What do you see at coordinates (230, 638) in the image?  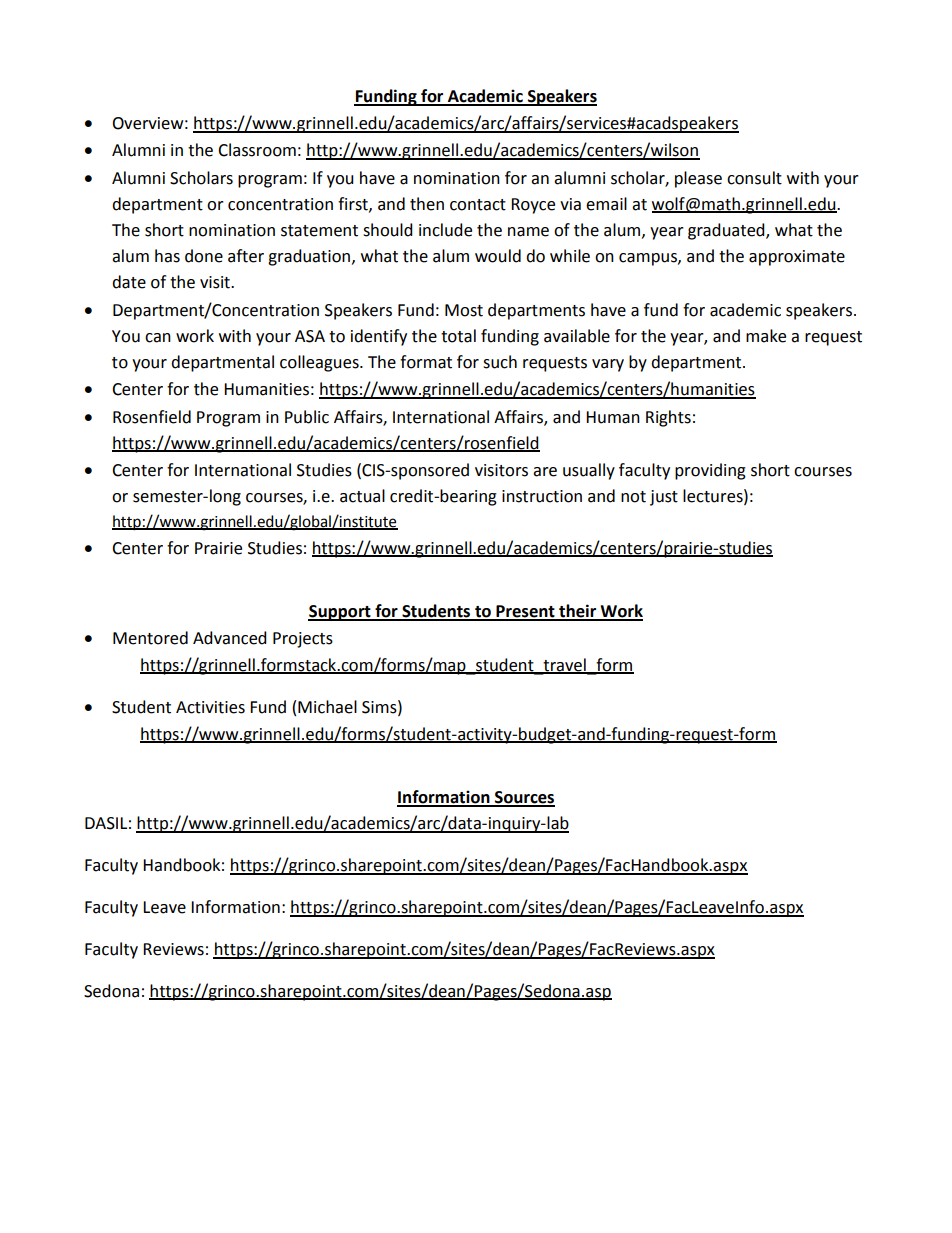 I see `Advanced` at bounding box center [230, 638].
